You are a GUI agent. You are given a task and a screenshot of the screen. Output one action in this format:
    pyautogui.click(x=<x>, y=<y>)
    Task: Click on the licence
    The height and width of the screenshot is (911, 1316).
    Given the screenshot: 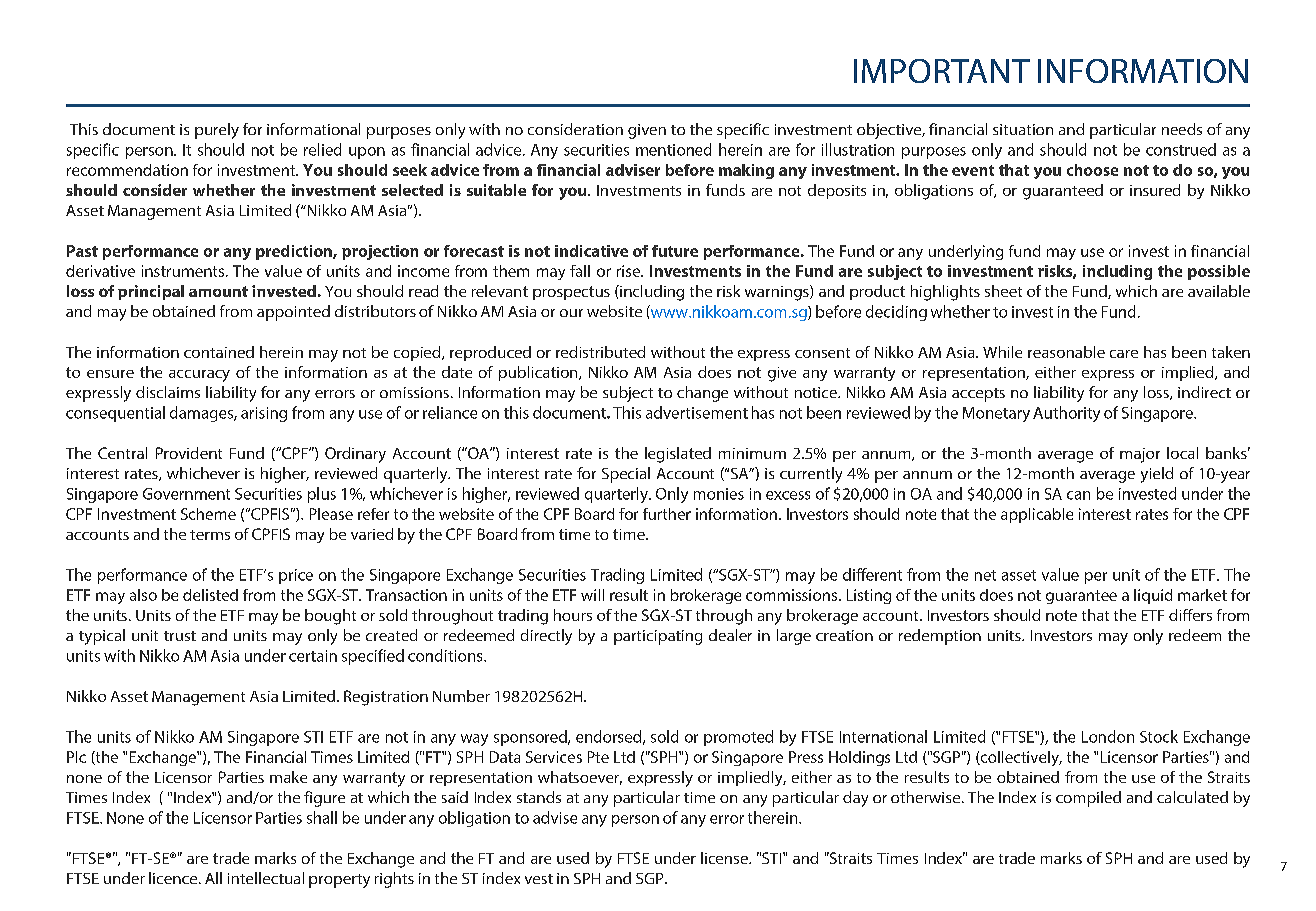 What is the action you would take?
    pyautogui.click(x=174, y=878)
